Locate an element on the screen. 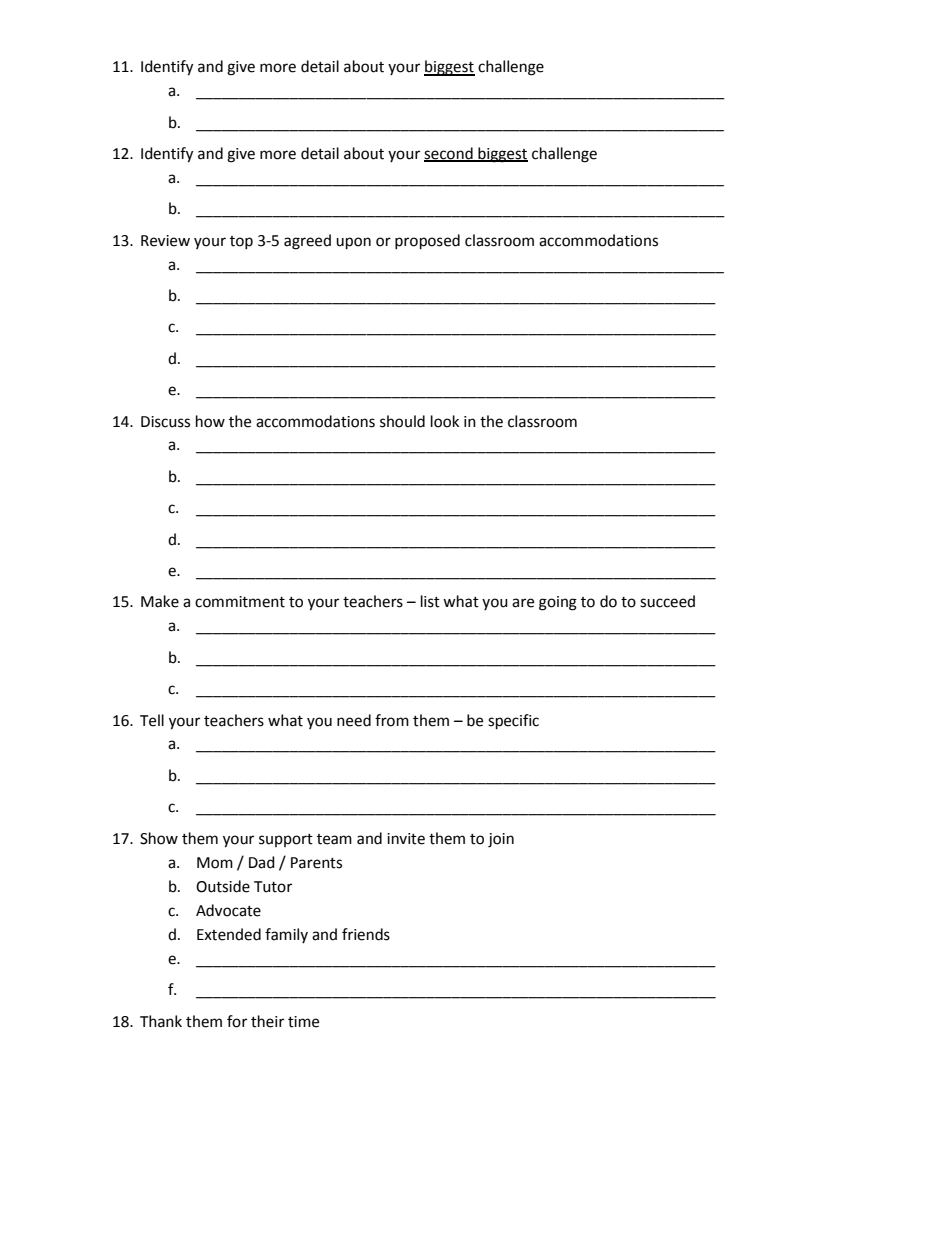  join is located at coordinates (501, 840).
